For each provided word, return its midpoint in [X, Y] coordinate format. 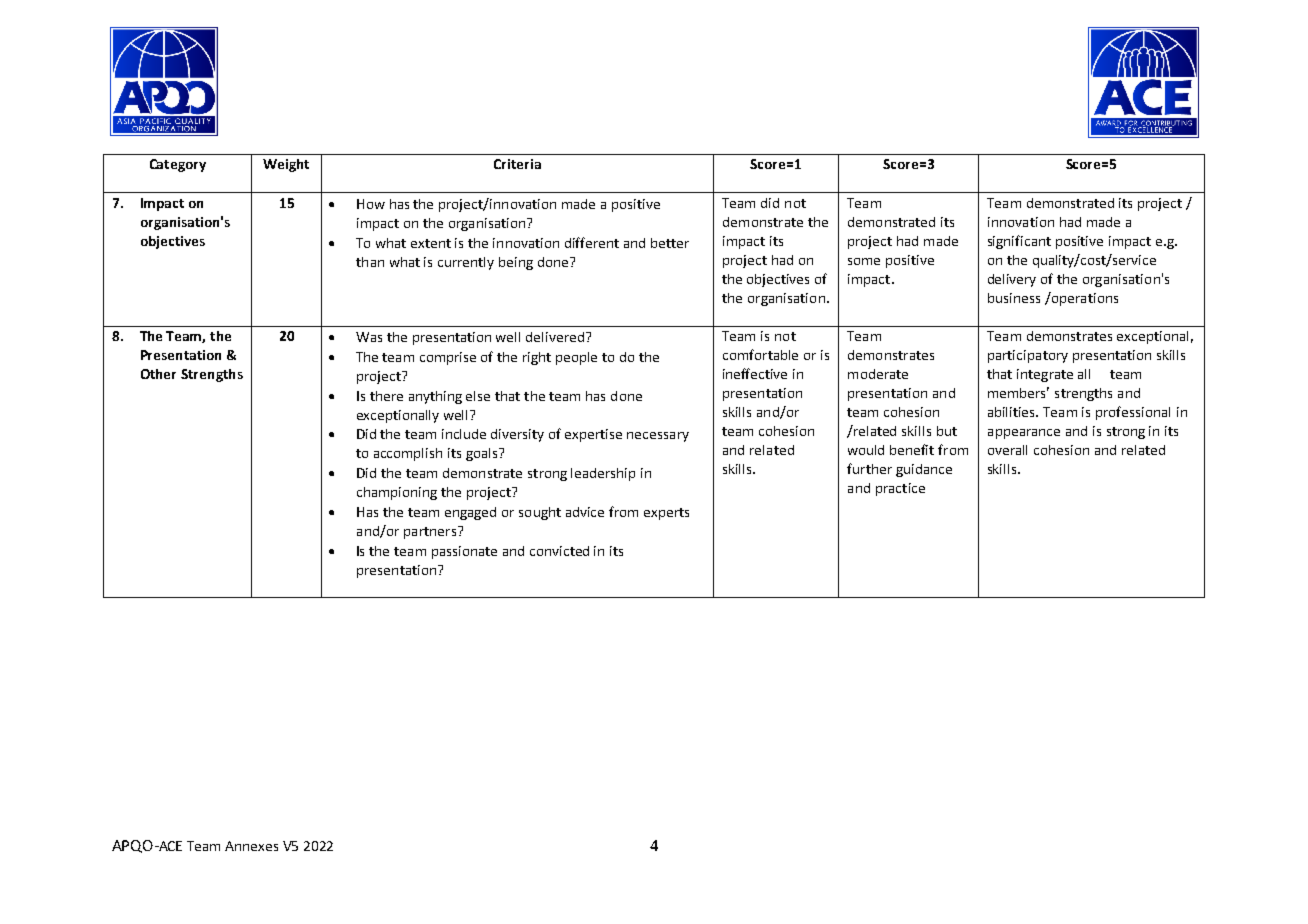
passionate [464, 552]
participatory [1028, 356]
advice [585, 512]
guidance [924, 470]
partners [431, 532]
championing [397, 493]
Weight [286, 165]
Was [369, 337]
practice [900, 489]
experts [666, 514]
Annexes [251, 846]
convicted [559, 551]
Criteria [517, 164]
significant [1019, 242]
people [576, 358]
